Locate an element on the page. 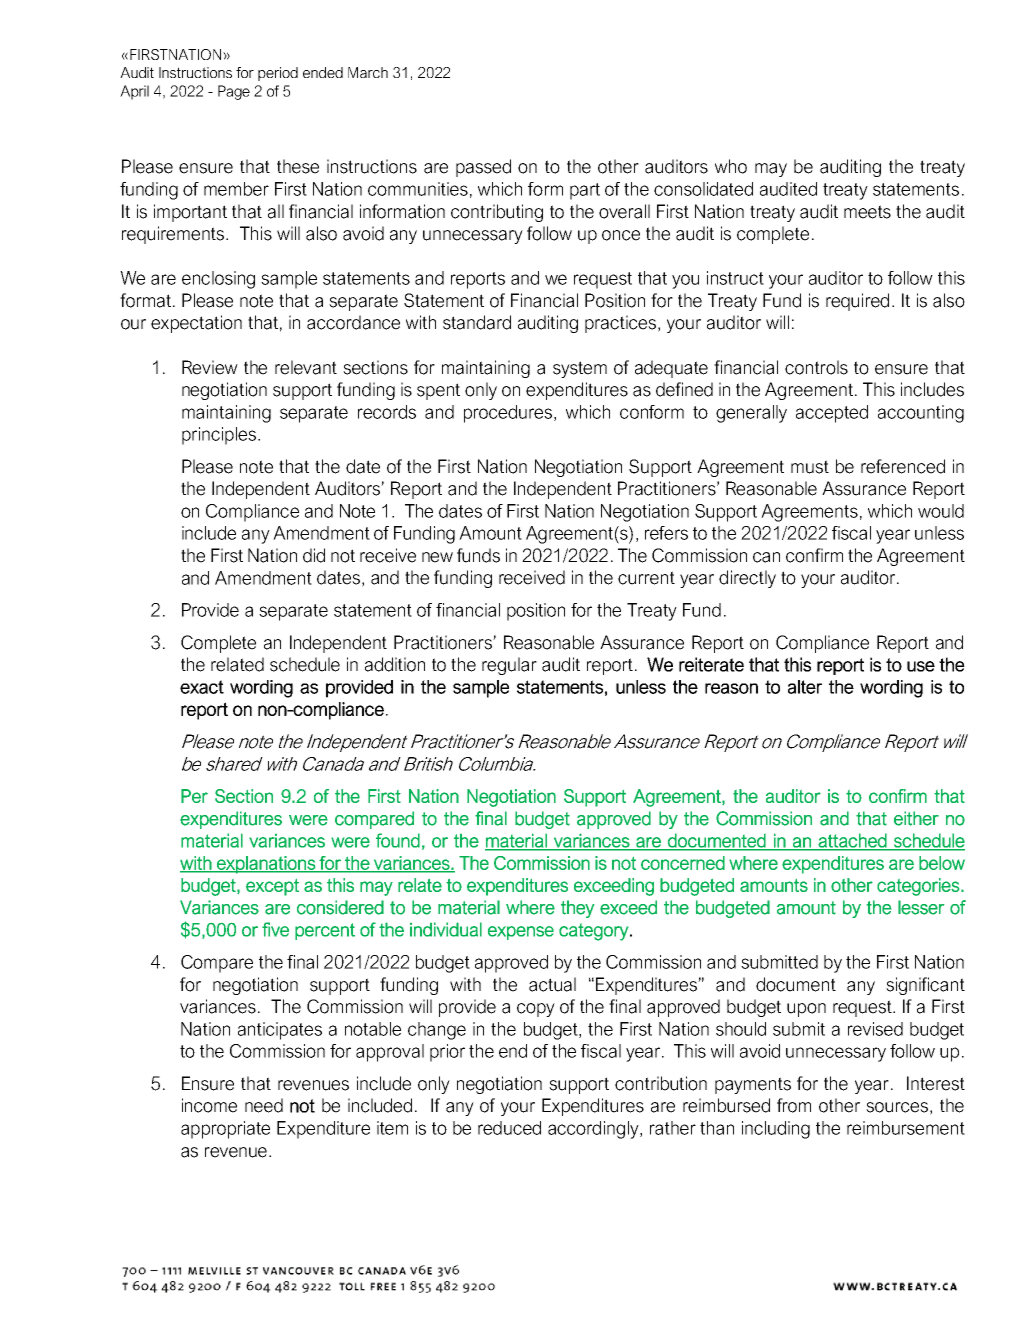 The image size is (1025, 1326). who is located at coordinates (731, 166).
